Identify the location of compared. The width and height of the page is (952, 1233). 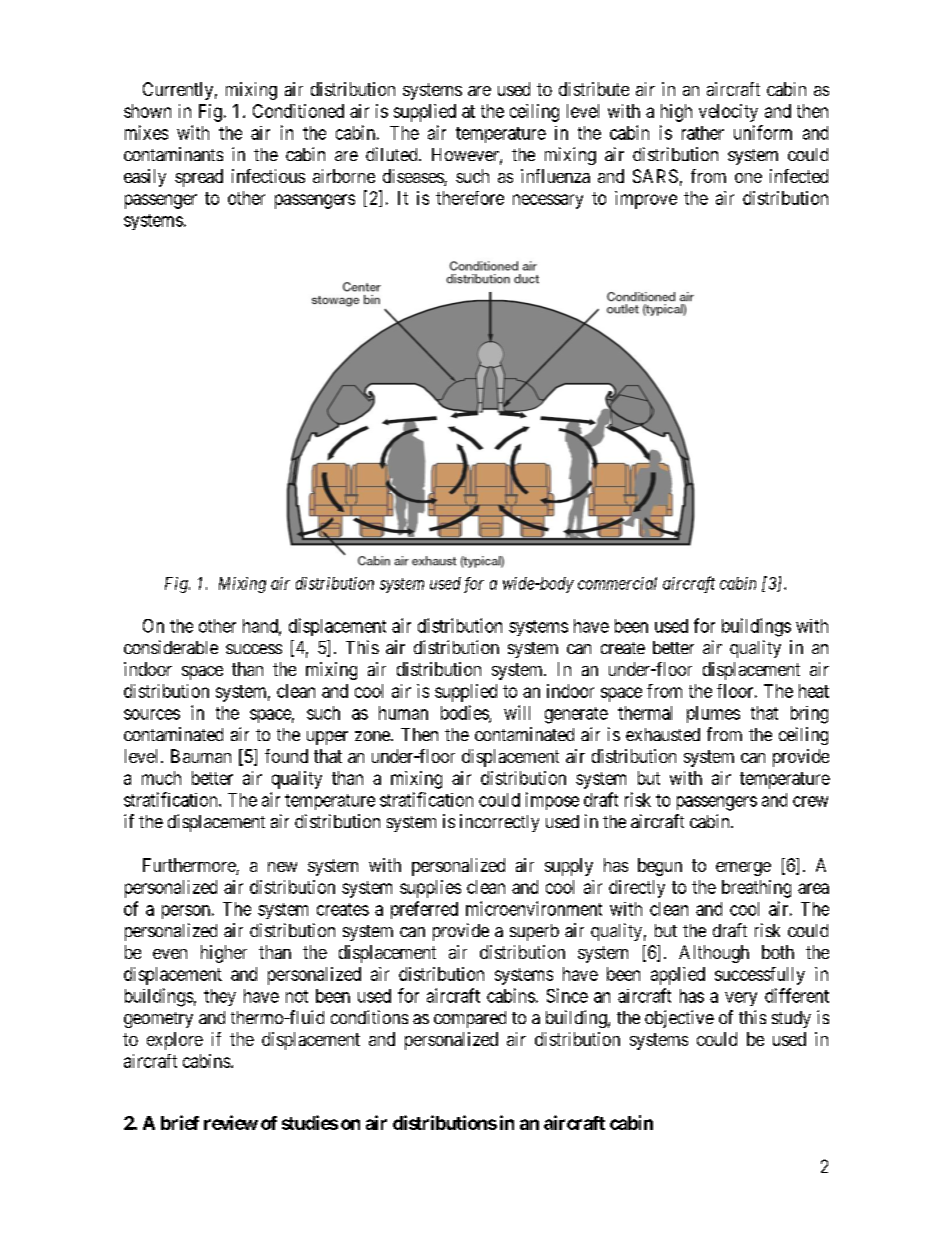
(470, 1019).
